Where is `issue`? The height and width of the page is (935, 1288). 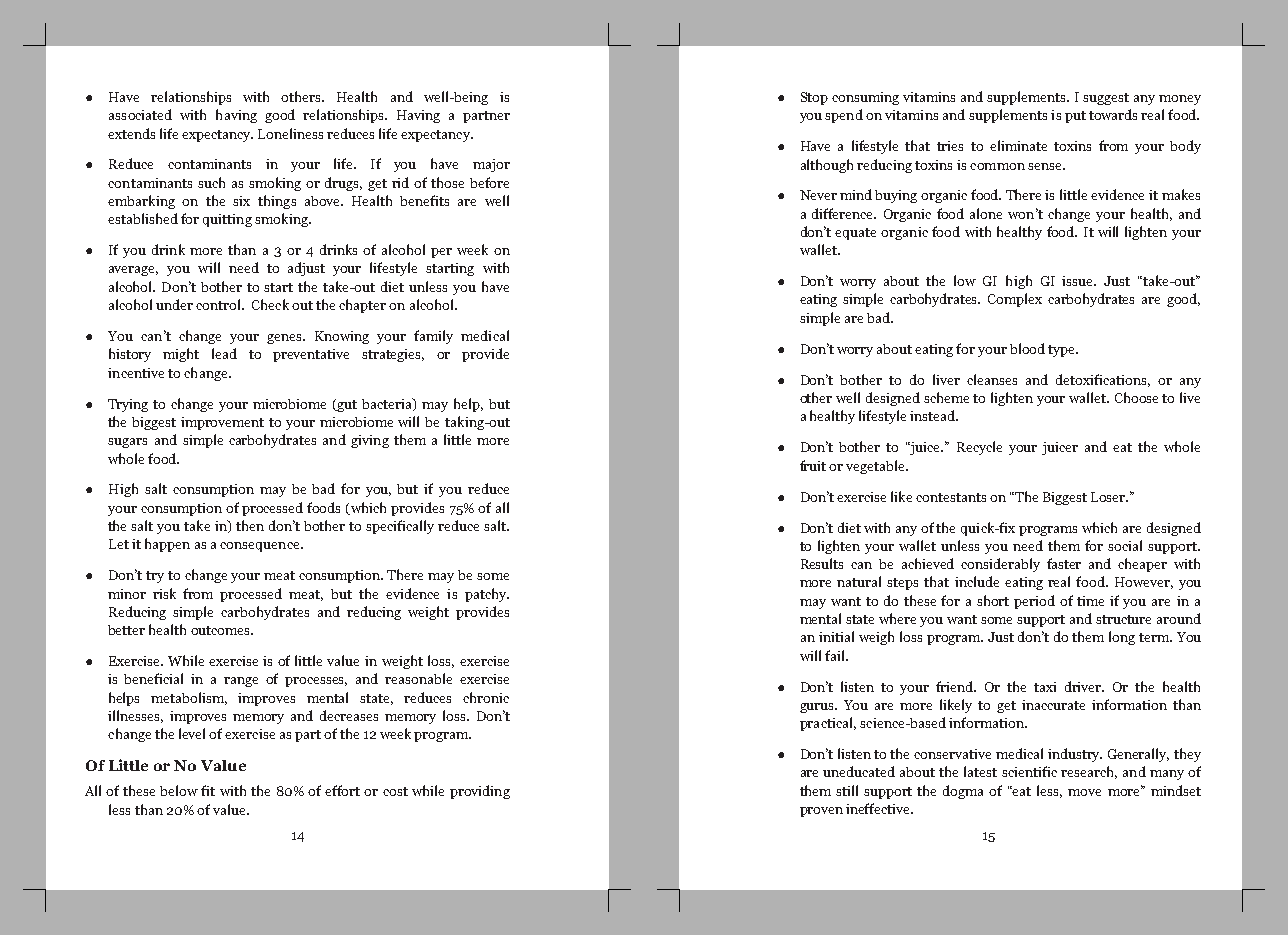 issue is located at coordinates (1079, 281).
